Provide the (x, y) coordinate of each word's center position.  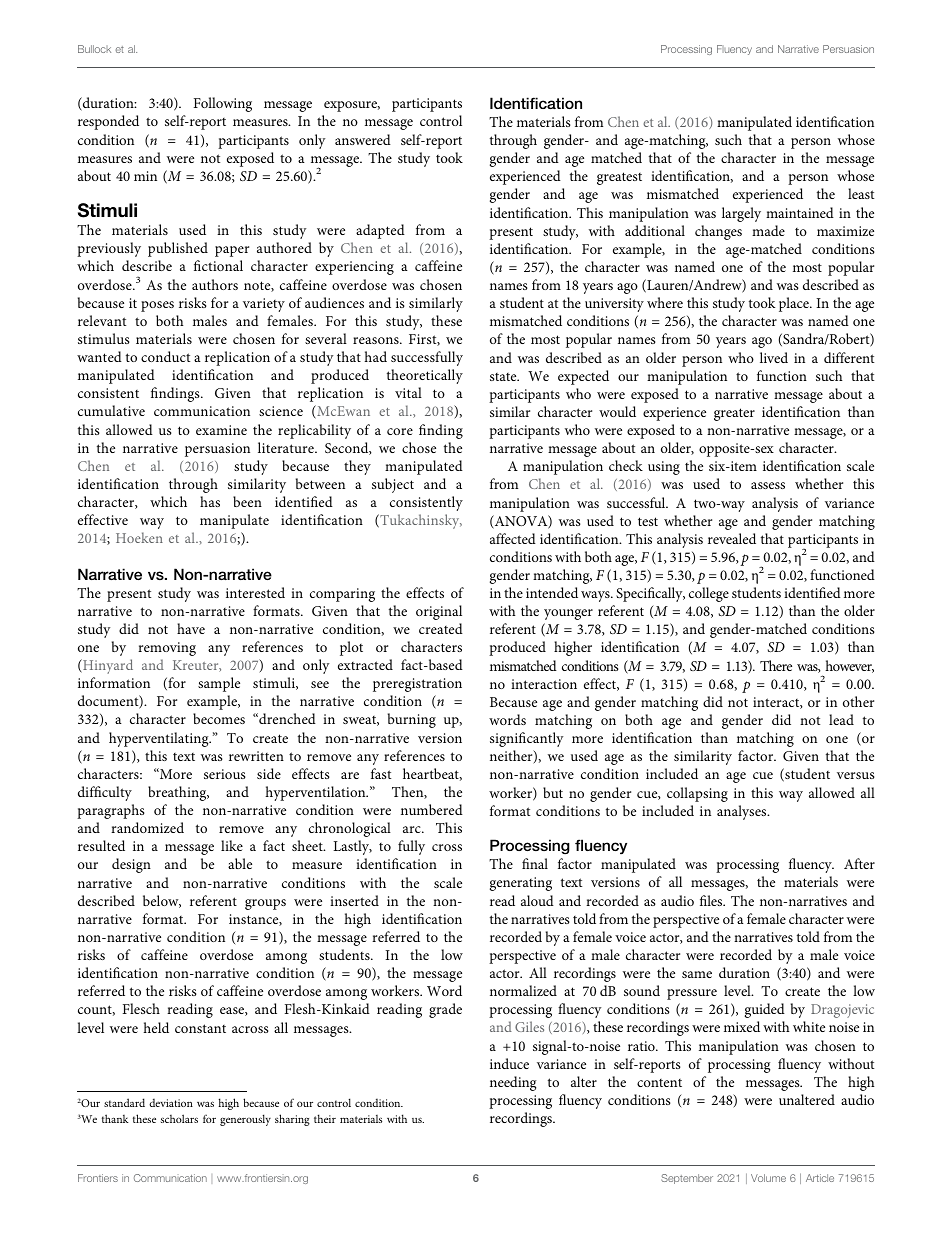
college (709, 594)
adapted (380, 231)
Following (223, 104)
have (191, 628)
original (439, 612)
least (861, 193)
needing (513, 1083)
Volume (768, 1178)
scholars (179, 1118)
